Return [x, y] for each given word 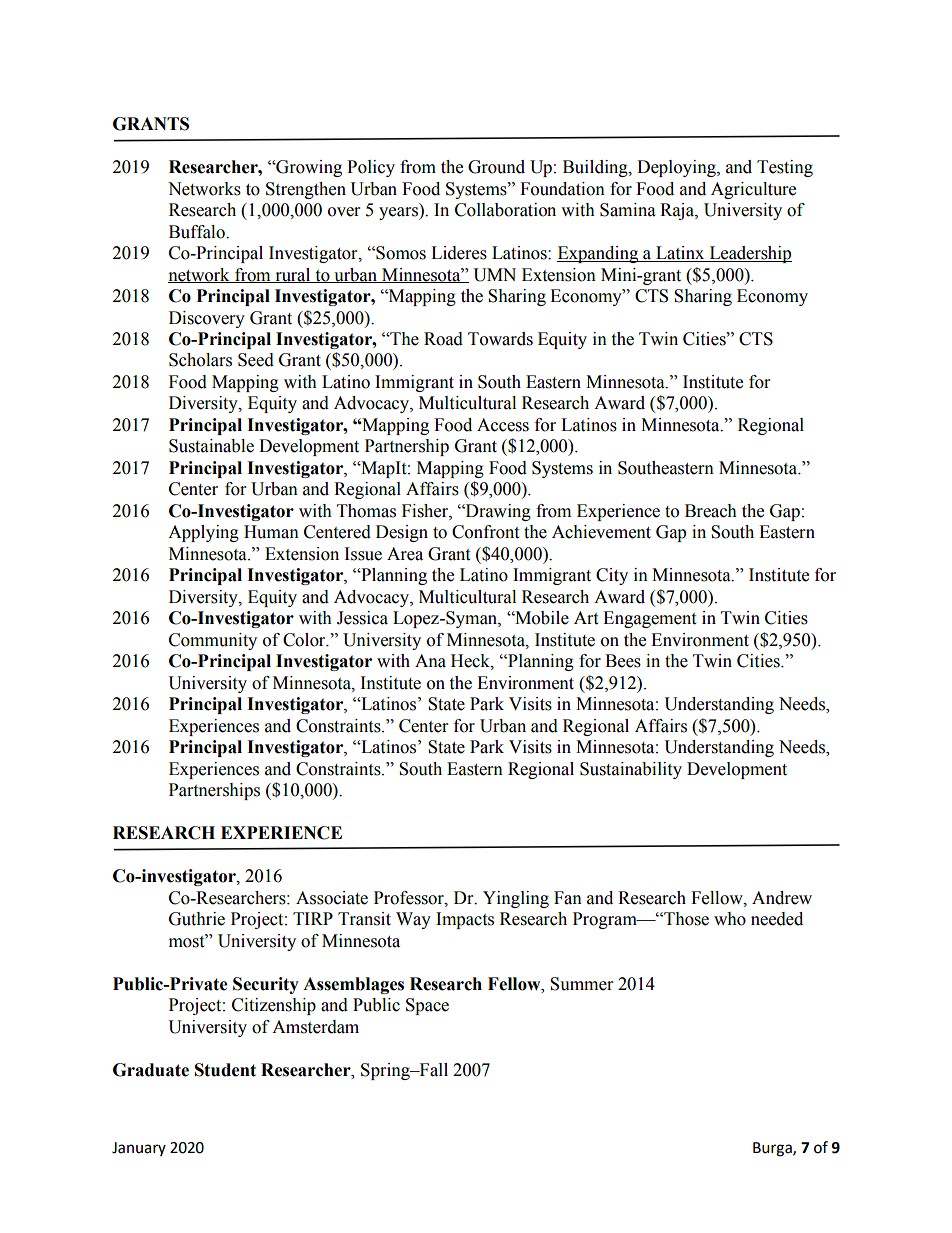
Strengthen [306, 190]
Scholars [200, 360]
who [730, 919]
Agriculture [753, 190]
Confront [485, 532]
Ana [430, 661]
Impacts [465, 920]
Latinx [680, 254]
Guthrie [197, 919]
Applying [203, 533]
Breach [711, 511]
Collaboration [505, 210]
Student [225, 1070]
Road [443, 339]
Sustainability [631, 770]
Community [213, 641]
